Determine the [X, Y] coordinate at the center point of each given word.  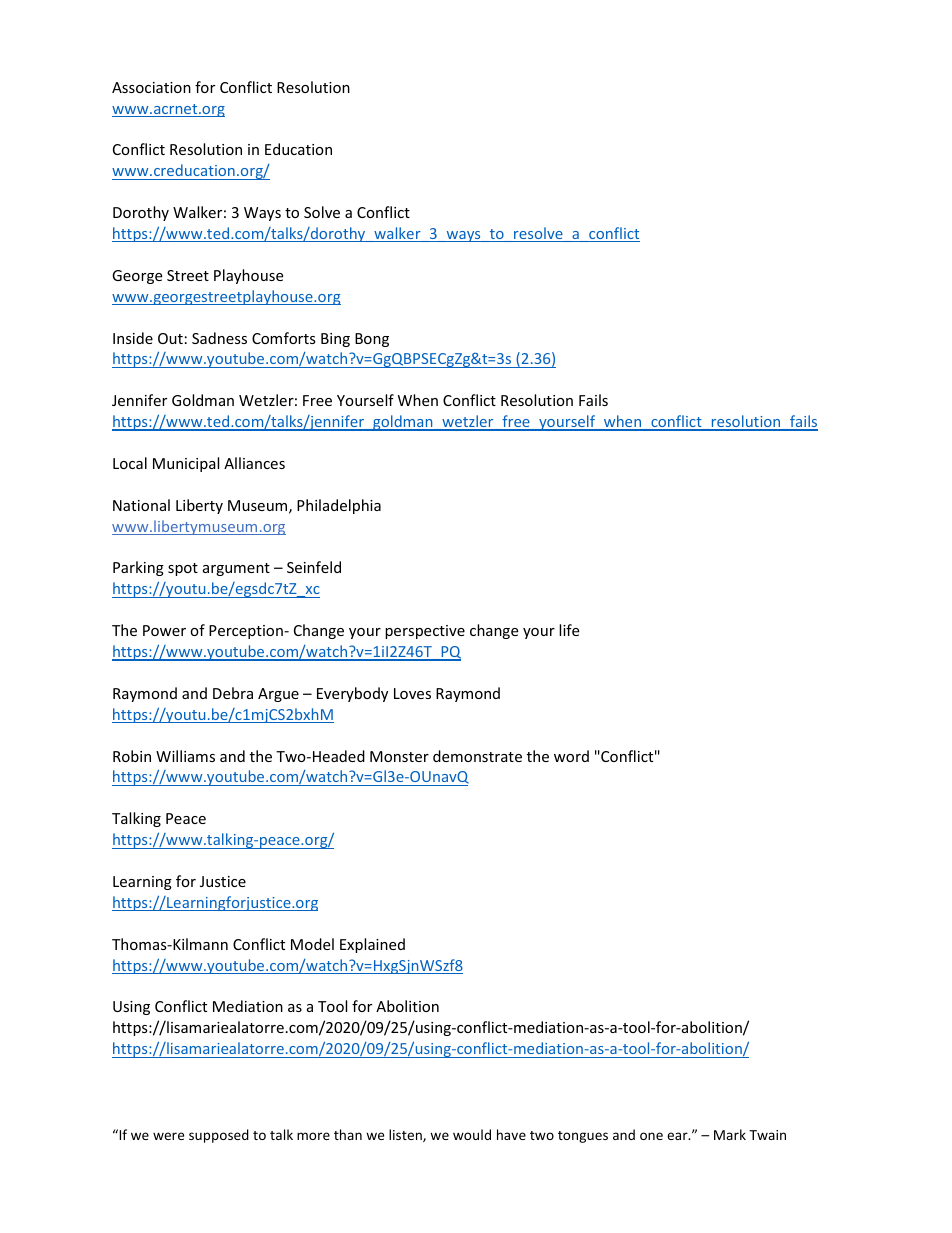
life [569, 630]
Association [151, 87]
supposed [219, 1136]
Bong [372, 340]
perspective [425, 632]
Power [164, 630]
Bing [335, 340]
